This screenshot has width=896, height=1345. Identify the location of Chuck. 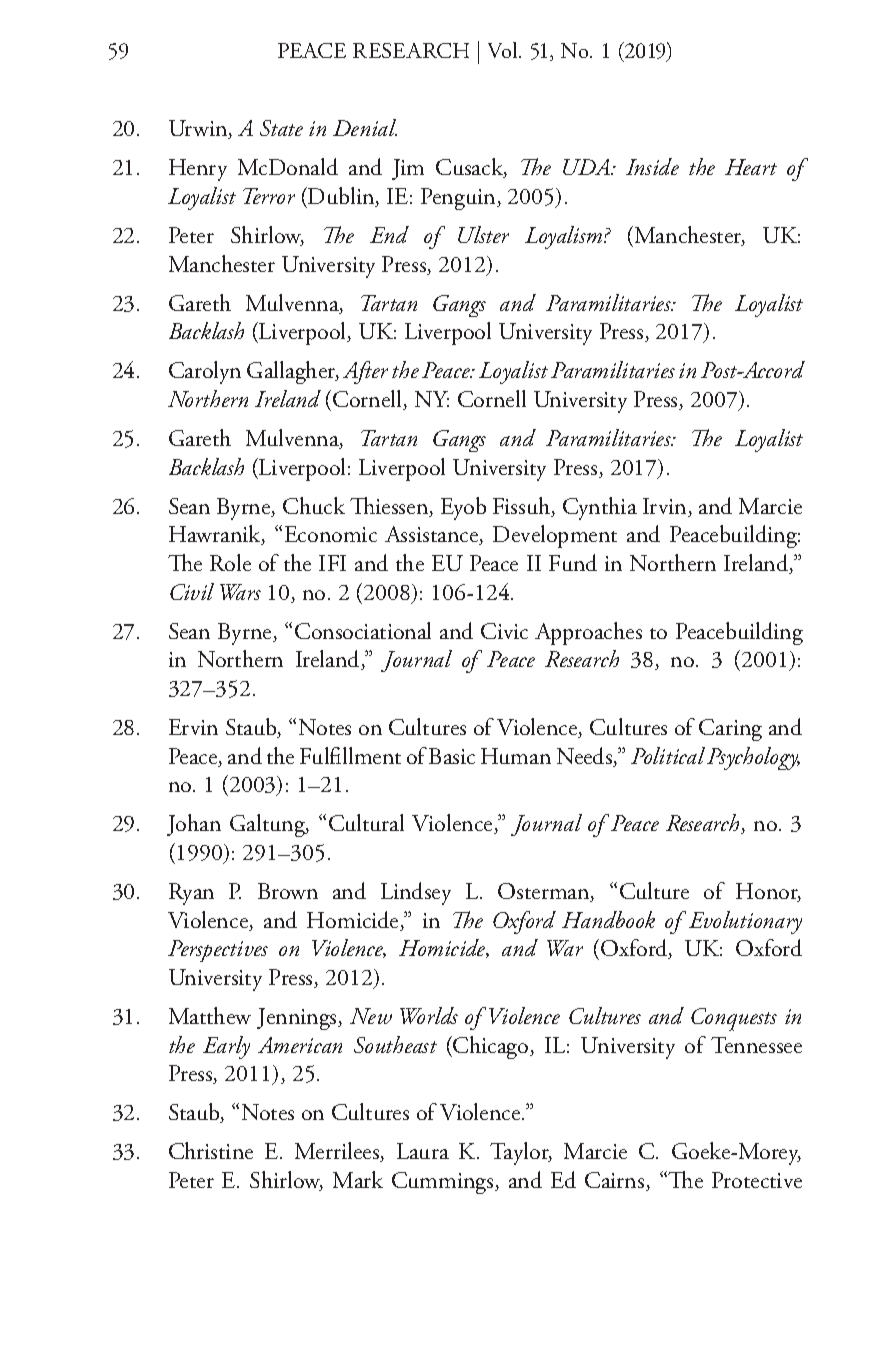
(314, 505).
